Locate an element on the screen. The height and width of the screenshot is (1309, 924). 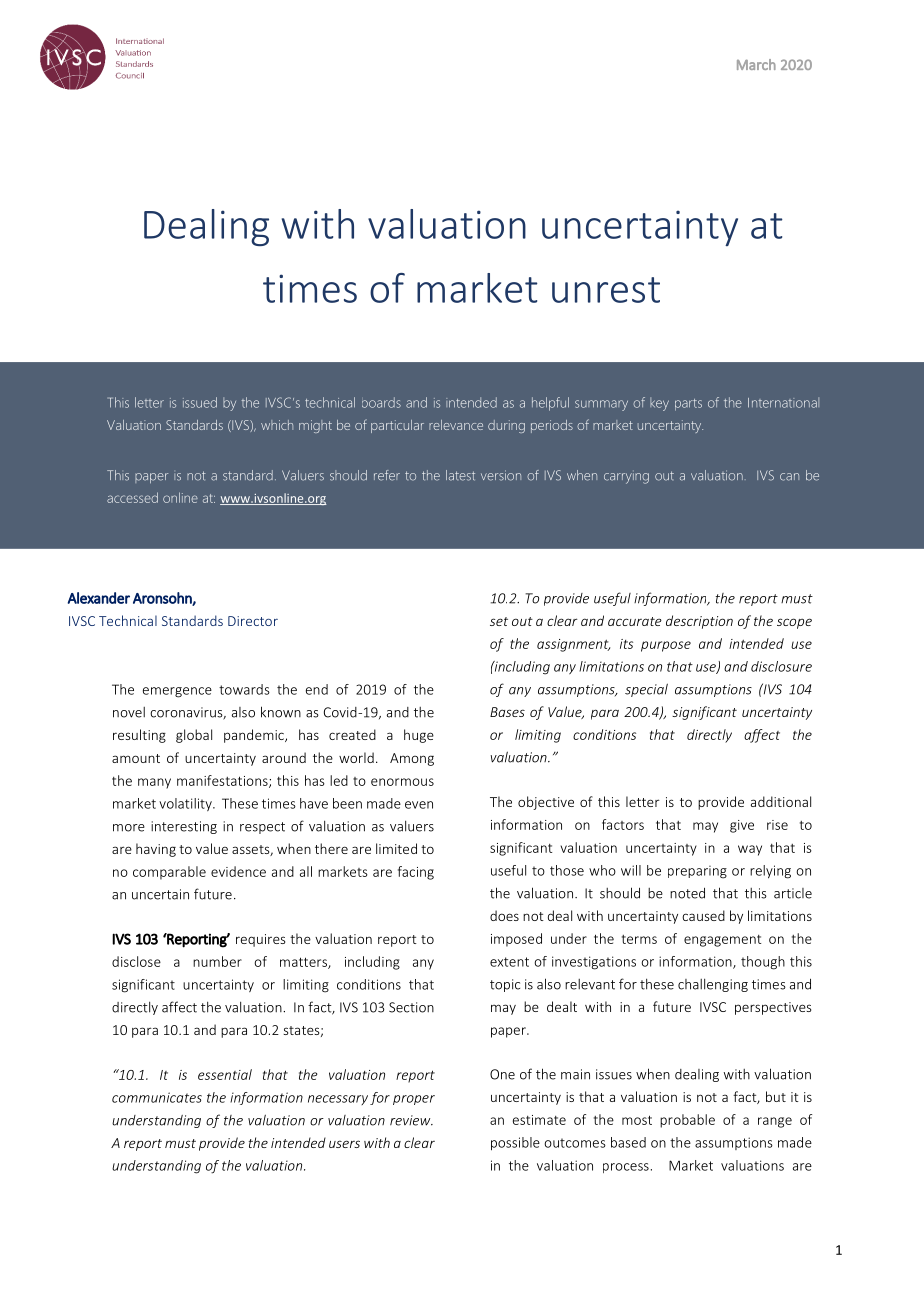
March is located at coordinates (756, 64).
